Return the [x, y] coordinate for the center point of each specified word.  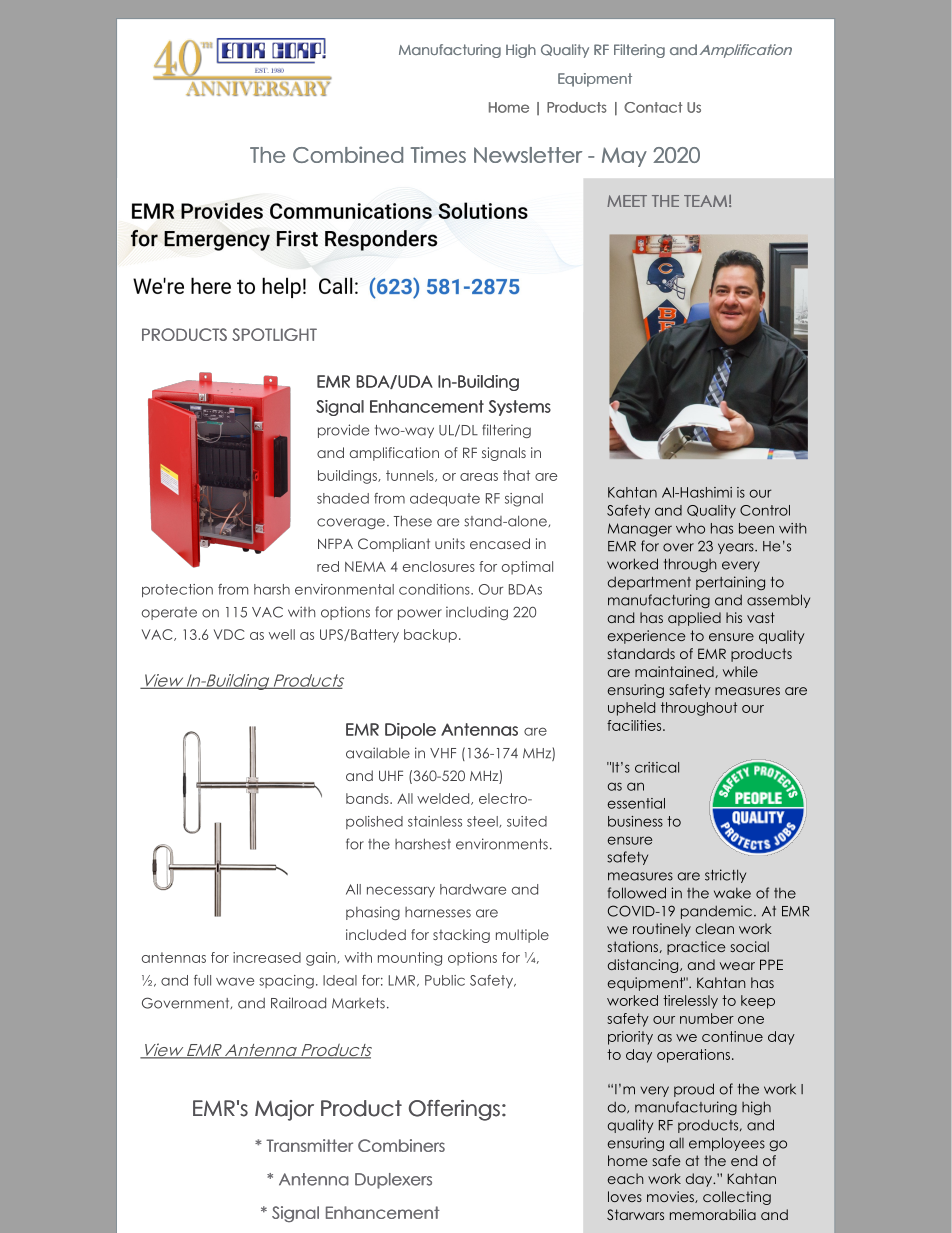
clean [714, 928]
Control [765, 510]
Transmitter [309, 1145]
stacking [461, 936]
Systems [519, 408]
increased [267, 957]
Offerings [454, 1110]
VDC [229, 634]
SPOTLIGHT [274, 334]
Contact [653, 107]
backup [430, 636]
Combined [348, 154]
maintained [674, 671]
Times [438, 154]
